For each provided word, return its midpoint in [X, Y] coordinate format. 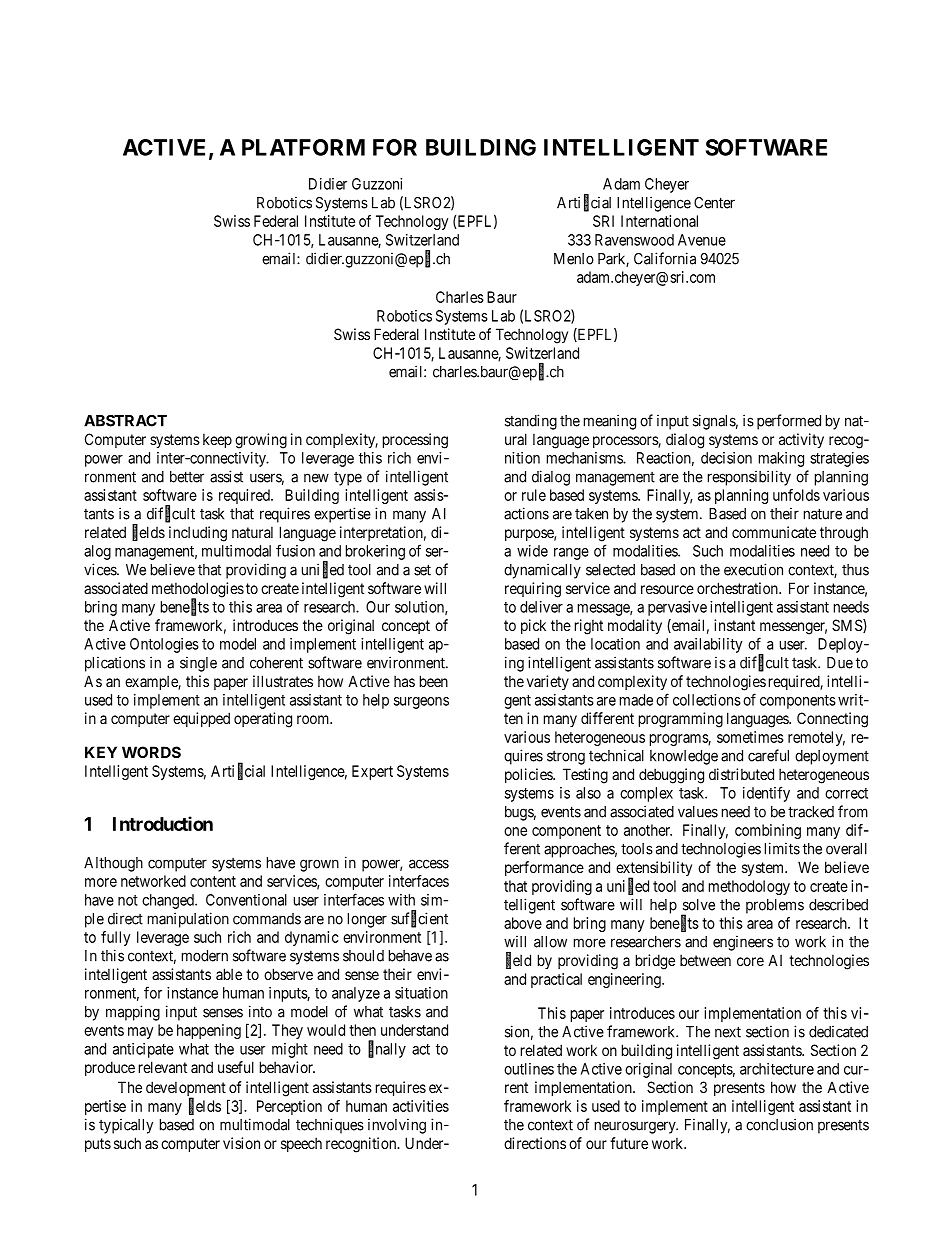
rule [534, 495]
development [186, 1090]
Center [714, 203]
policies [529, 775]
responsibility [749, 478]
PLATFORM [303, 147]
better [187, 477]
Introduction [163, 823]
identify [766, 794]
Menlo [574, 259]
